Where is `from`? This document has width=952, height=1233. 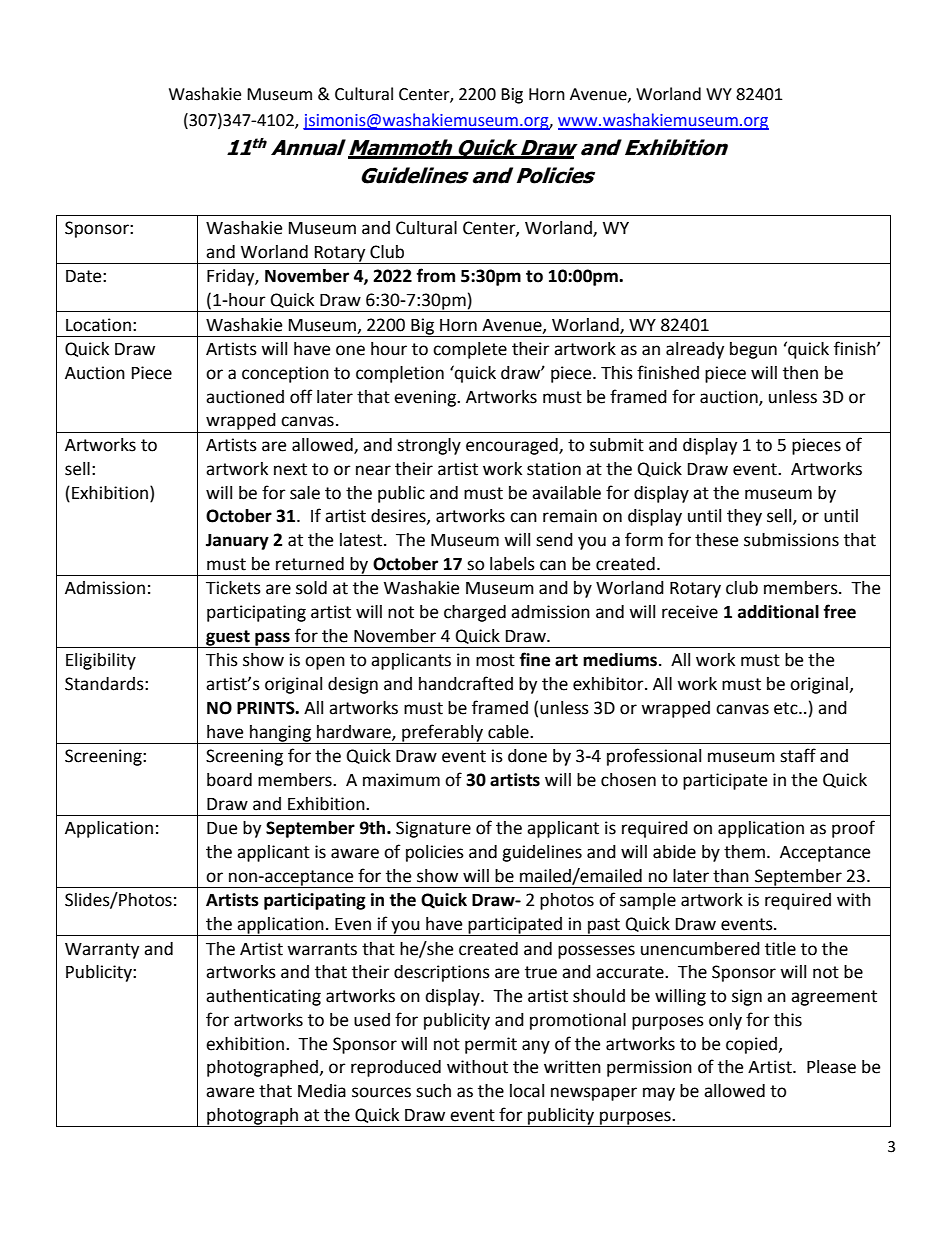
from is located at coordinates (436, 275).
